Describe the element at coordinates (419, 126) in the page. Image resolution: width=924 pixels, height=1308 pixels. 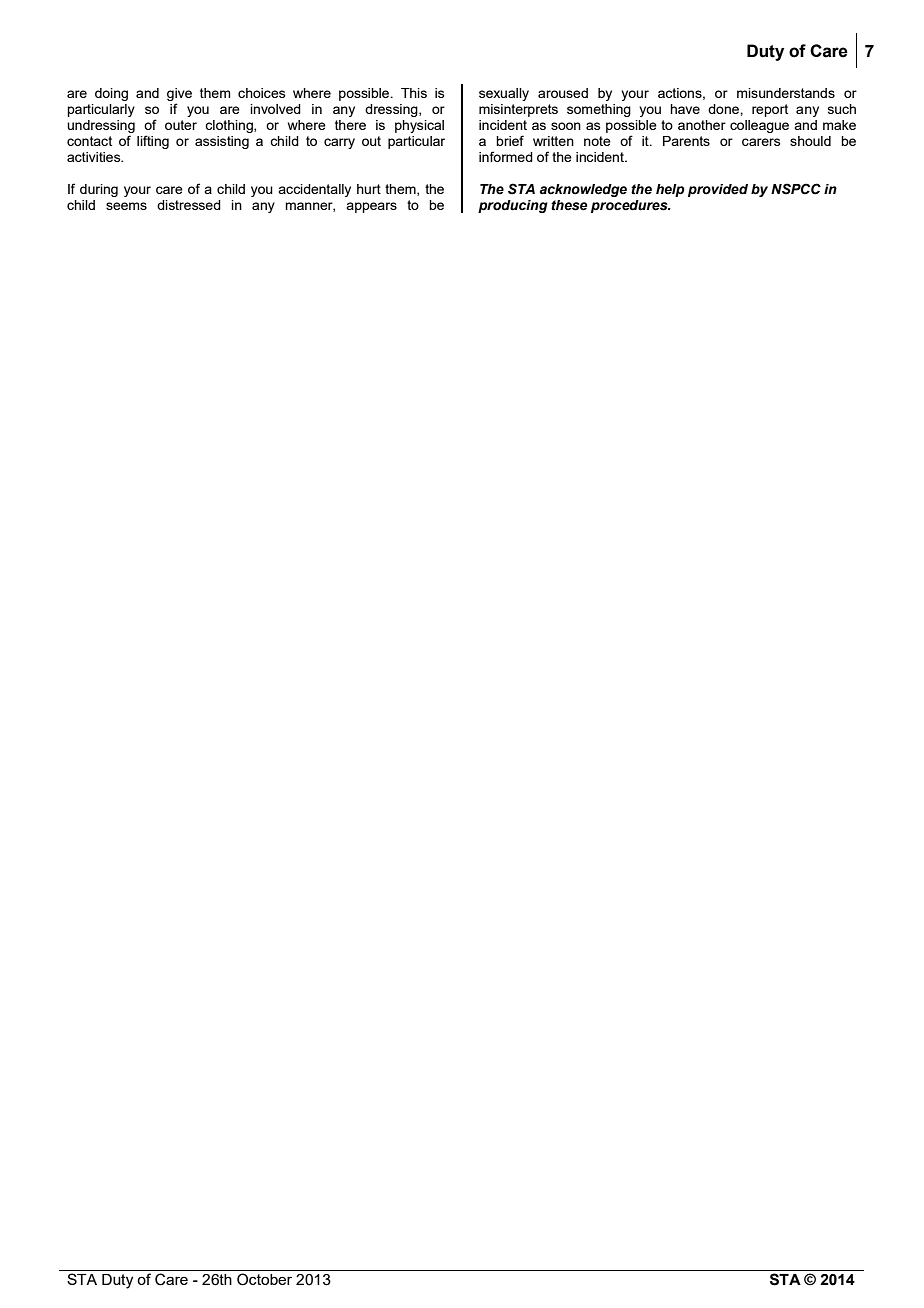
I see `physical` at that location.
